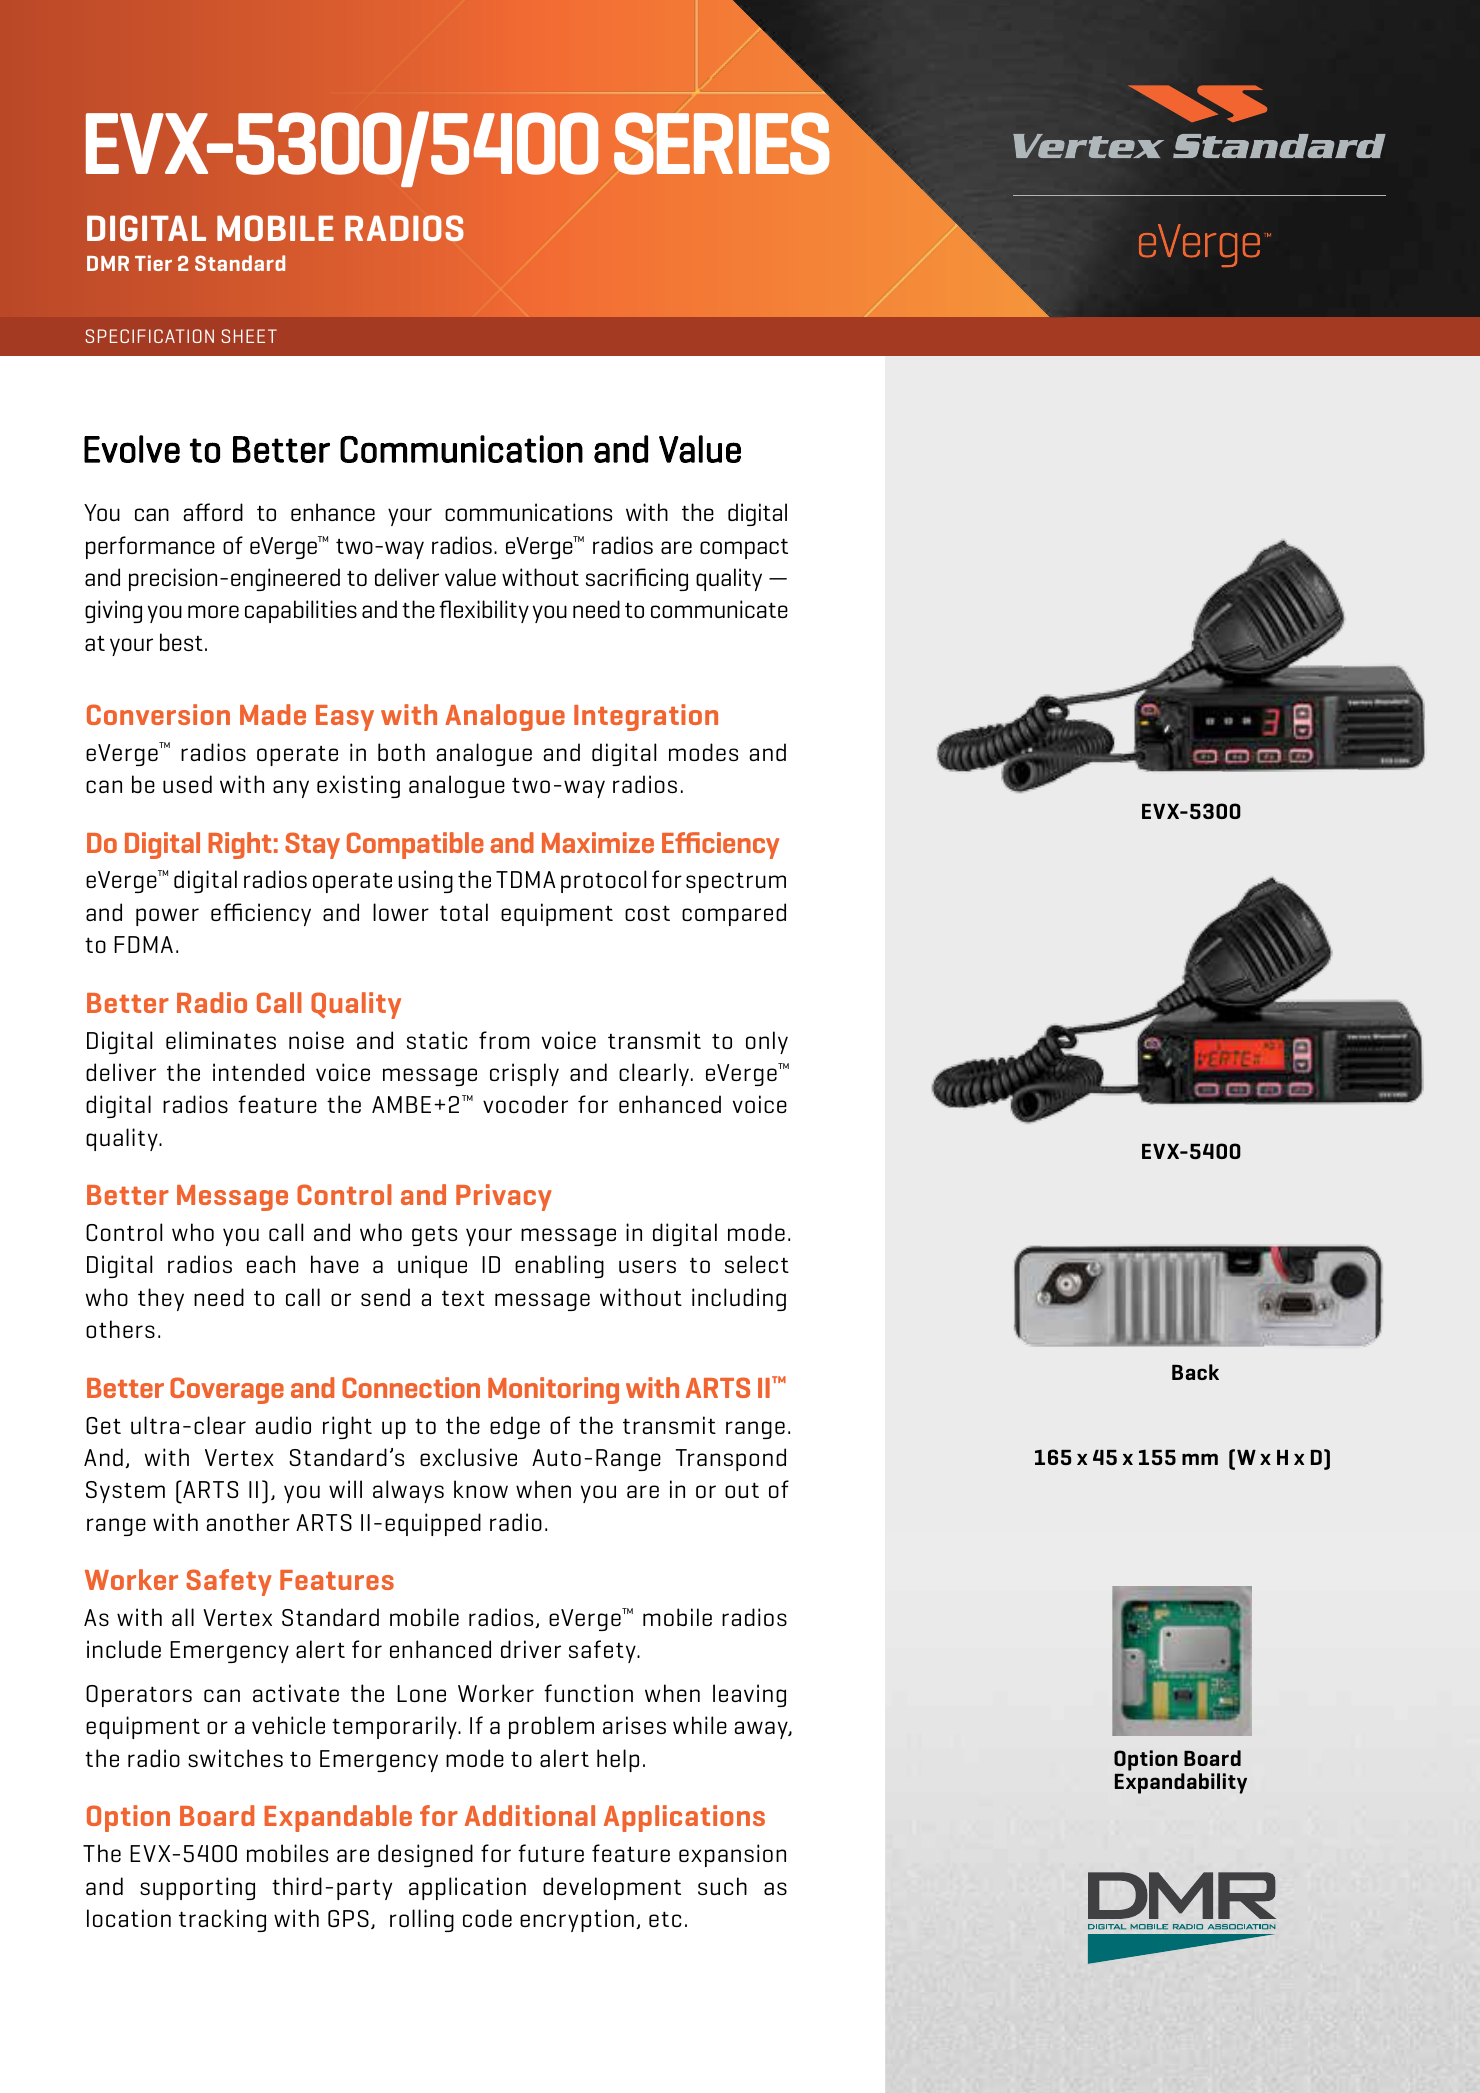  What do you see at coordinates (197, 1888) in the image?
I see `supporting` at bounding box center [197, 1888].
